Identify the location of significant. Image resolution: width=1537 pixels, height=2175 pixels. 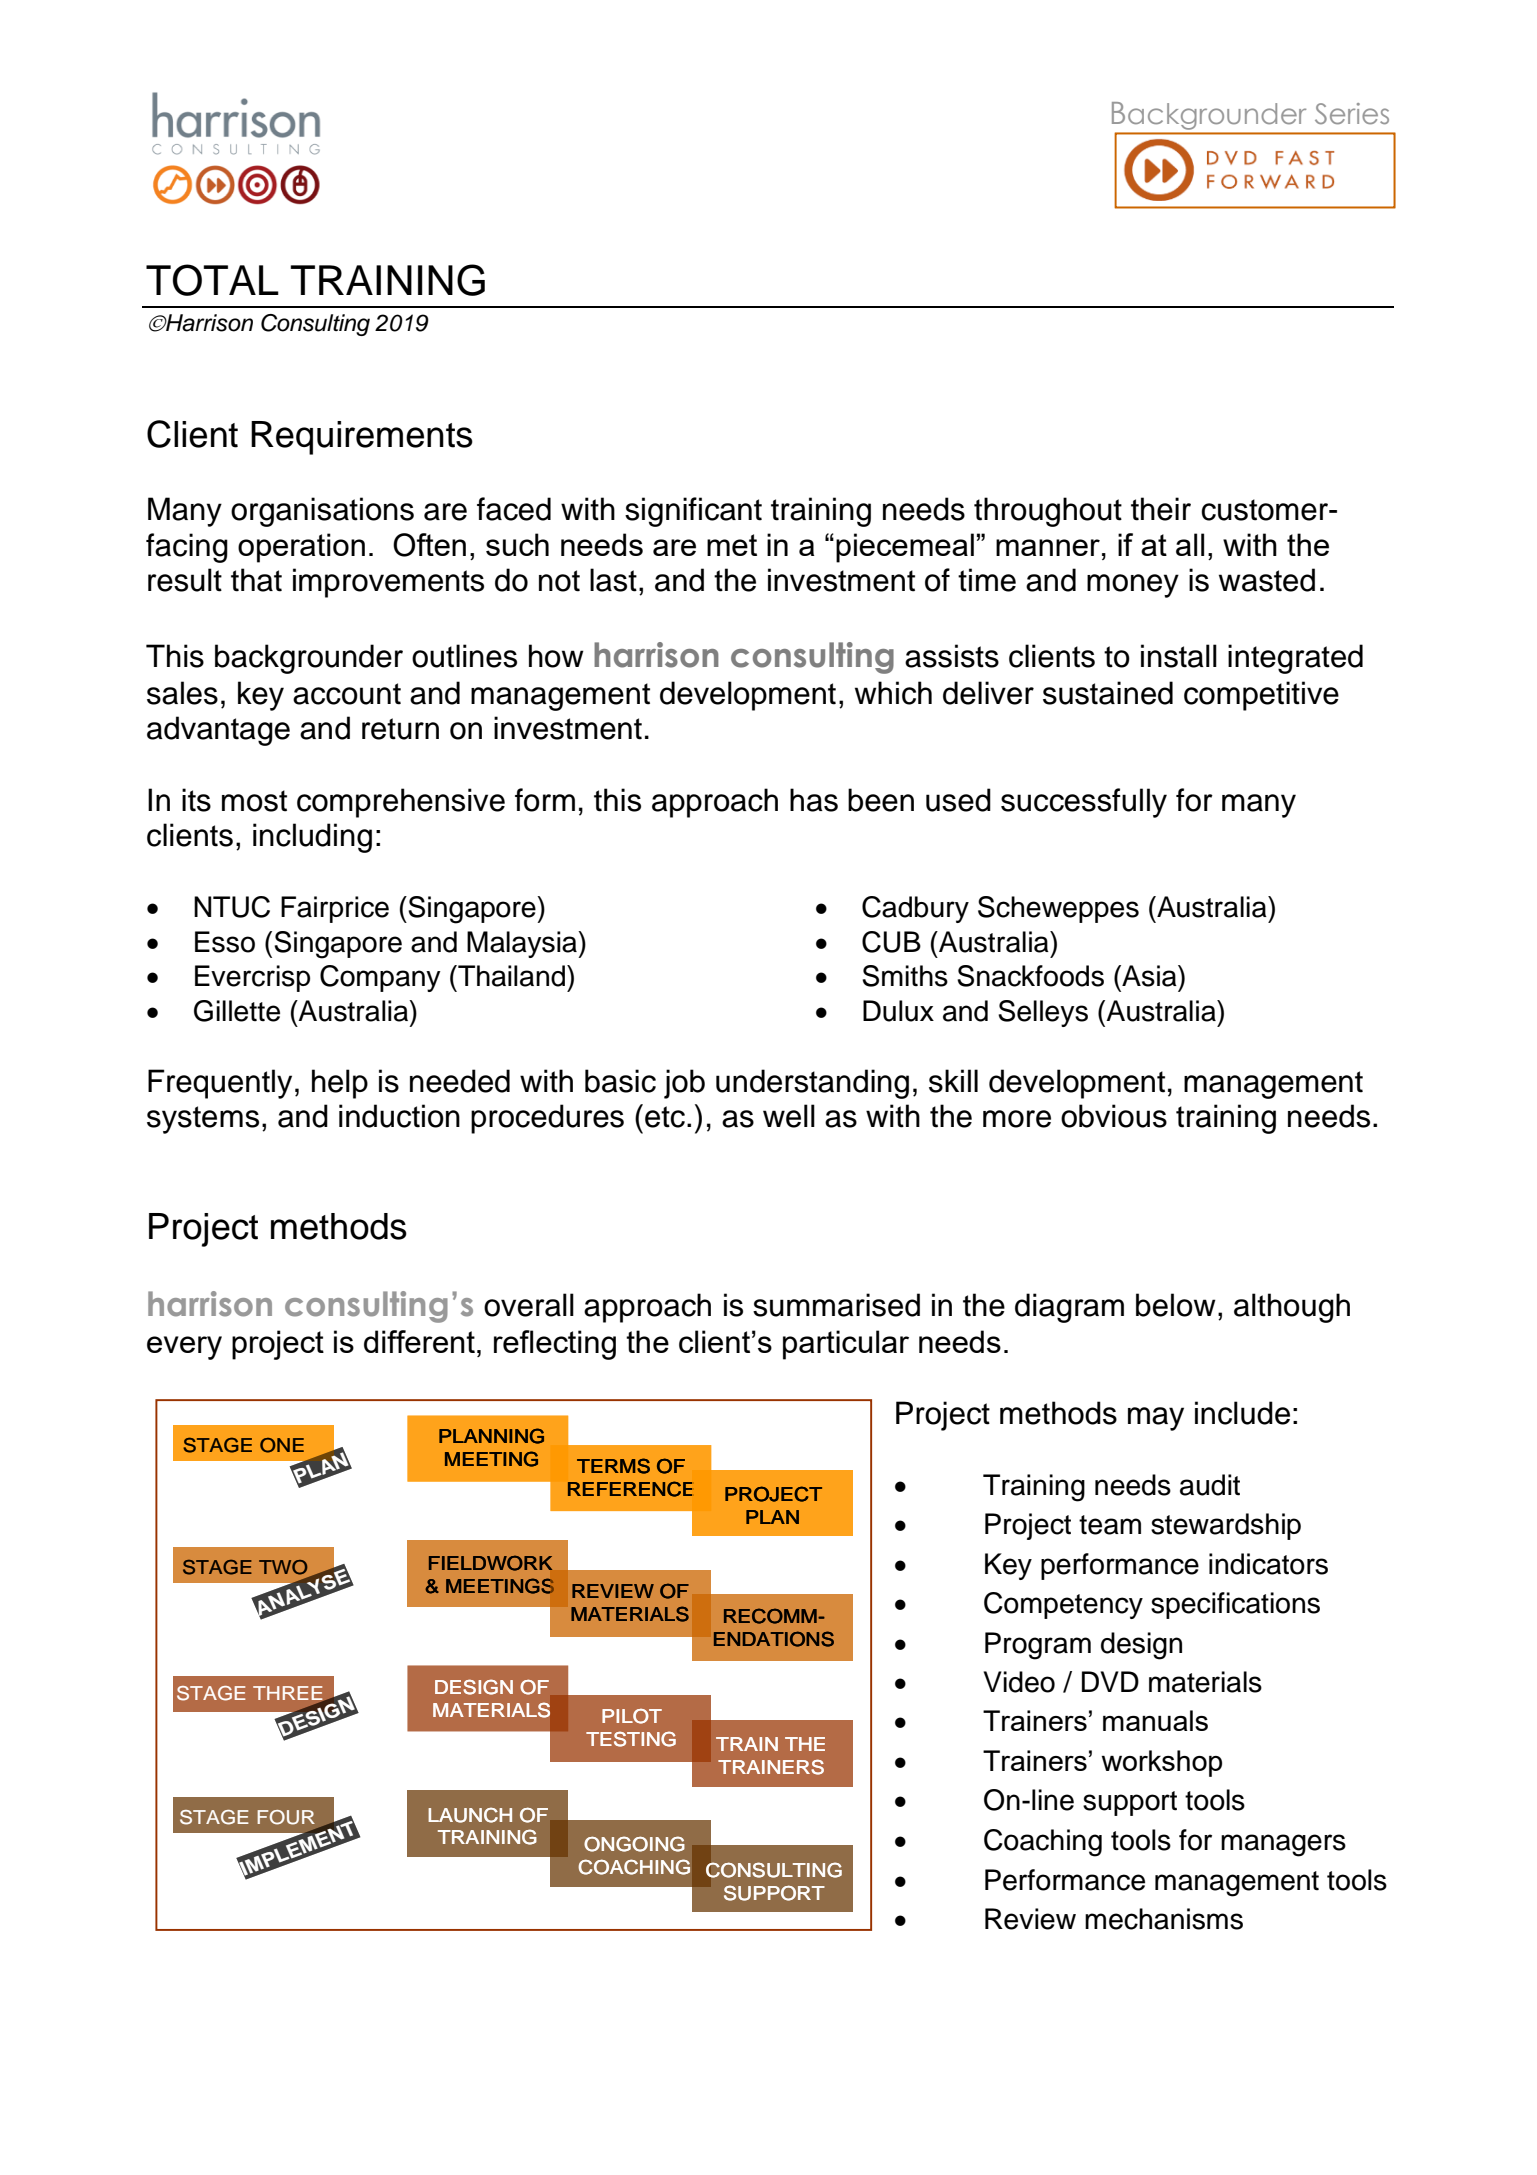
(693, 512).
